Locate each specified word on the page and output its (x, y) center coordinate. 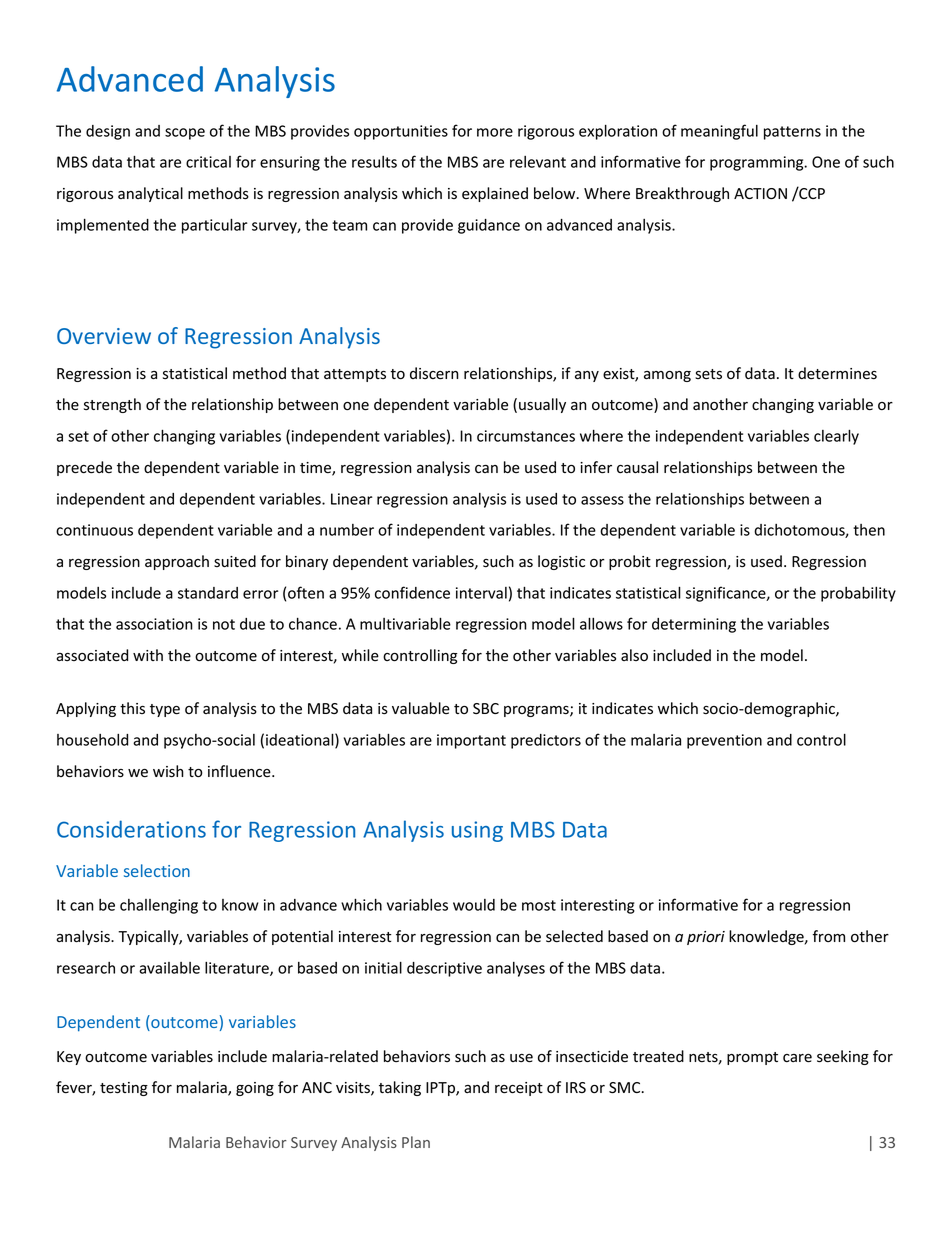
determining (694, 625)
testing (124, 1089)
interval (481, 593)
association (154, 624)
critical (208, 162)
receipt (519, 1089)
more (495, 132)
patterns (792, 133)
